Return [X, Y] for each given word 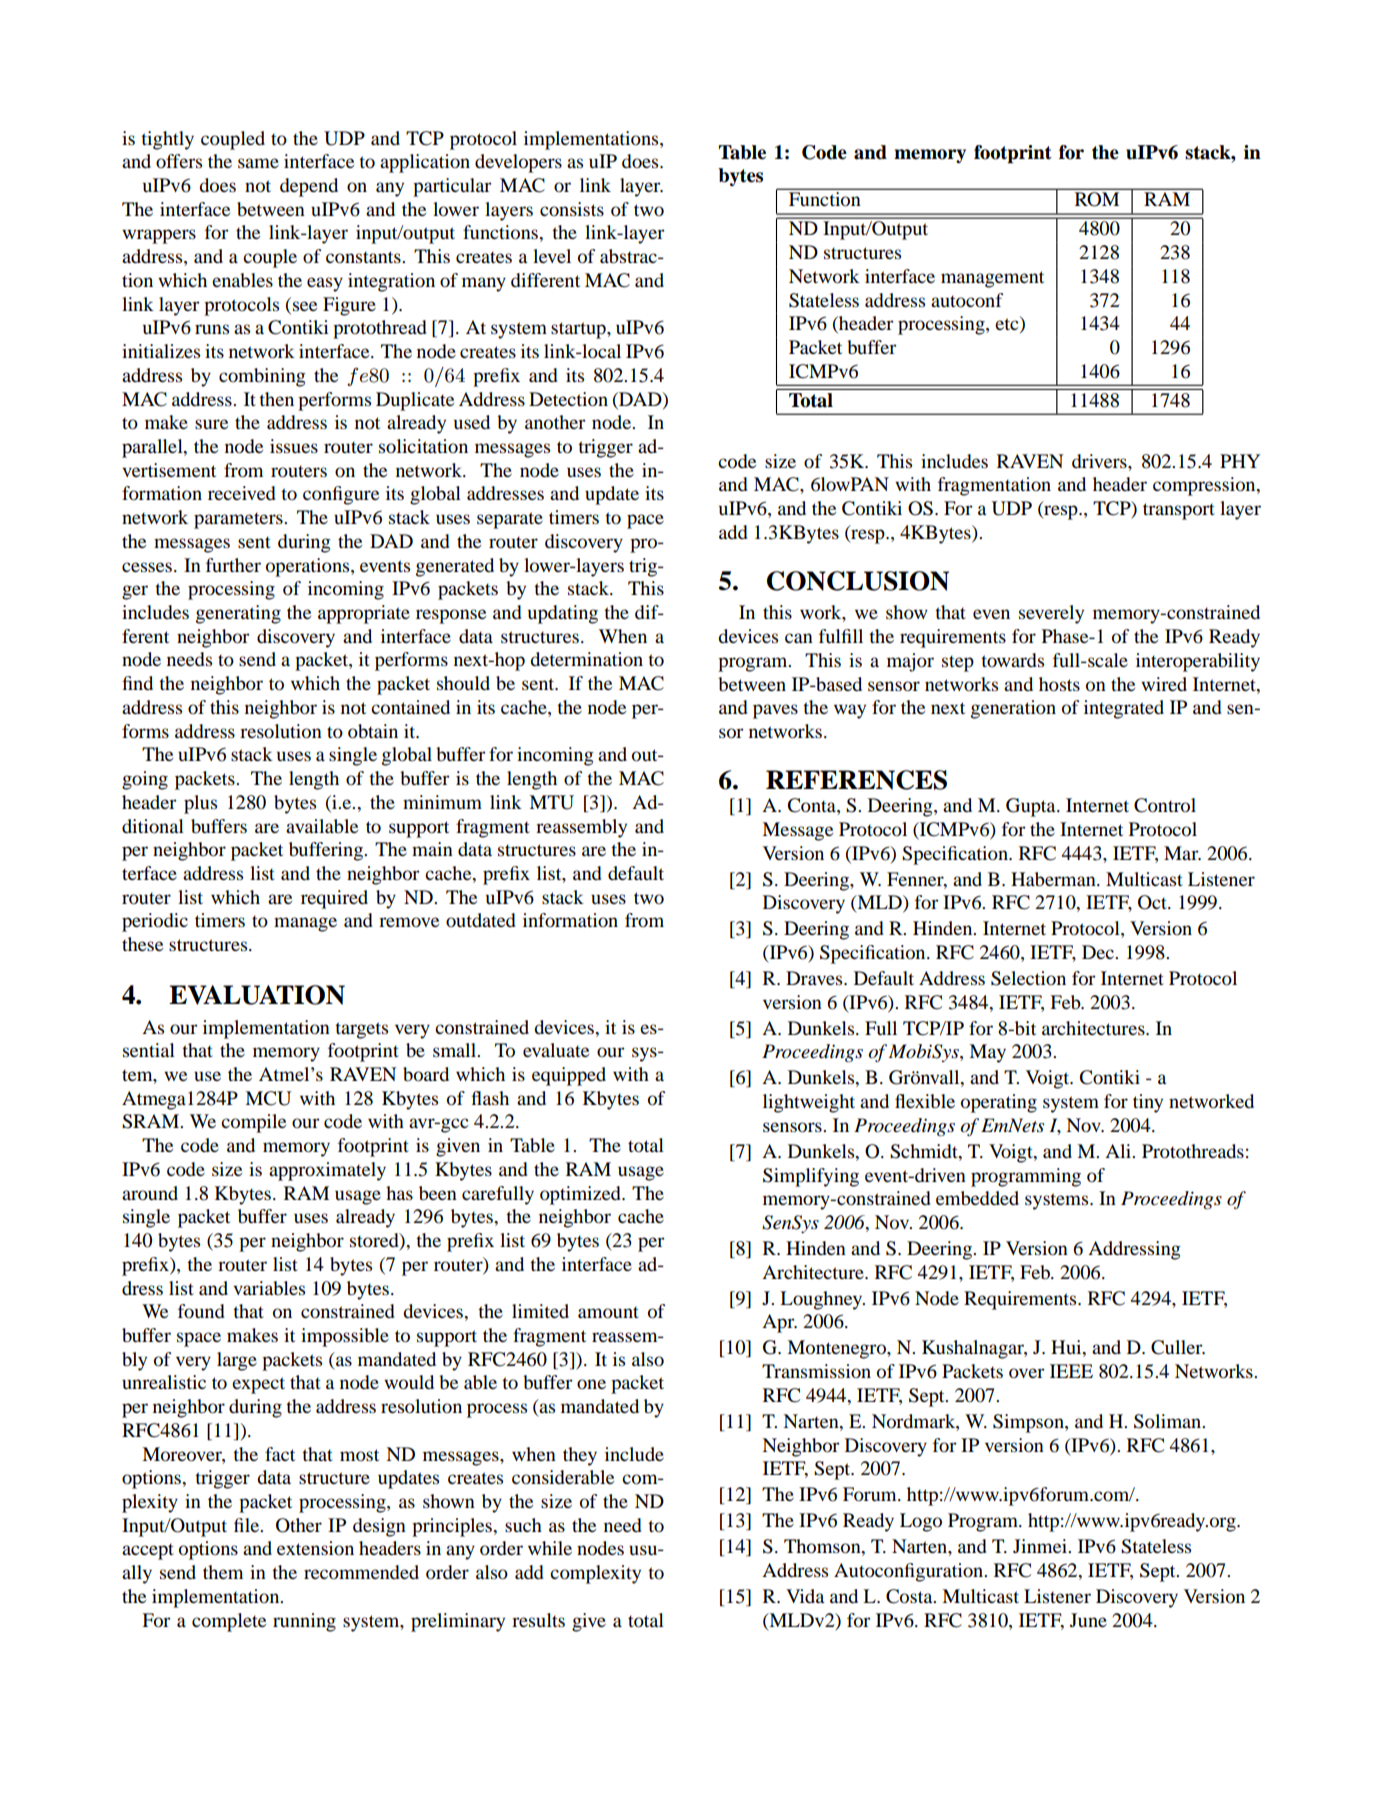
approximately [327, 1171]
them [223, 1572]
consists [572, 209]
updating [563, 614]
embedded [977, 1198]
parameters [239, 520]
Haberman [1054, 879]
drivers [1100, 461]
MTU [551, 802]
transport [1179, 511]
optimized [581, 1195]
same [258, 163]
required [334, 899]
